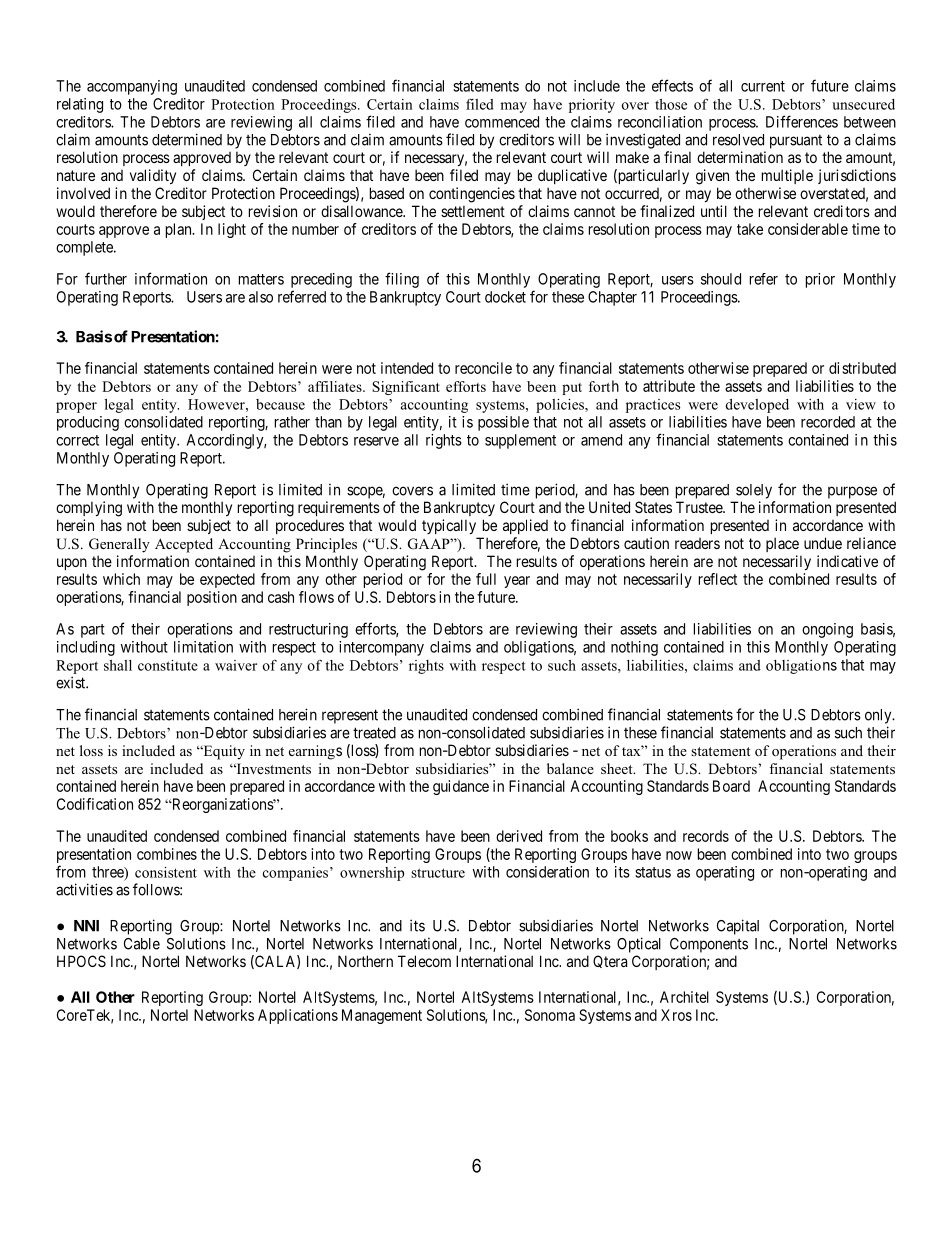 This image has width=952, height=1233. What do you see at coordinates (782, 544) in the image?
I see `place` at bounding box center [782, 544].
